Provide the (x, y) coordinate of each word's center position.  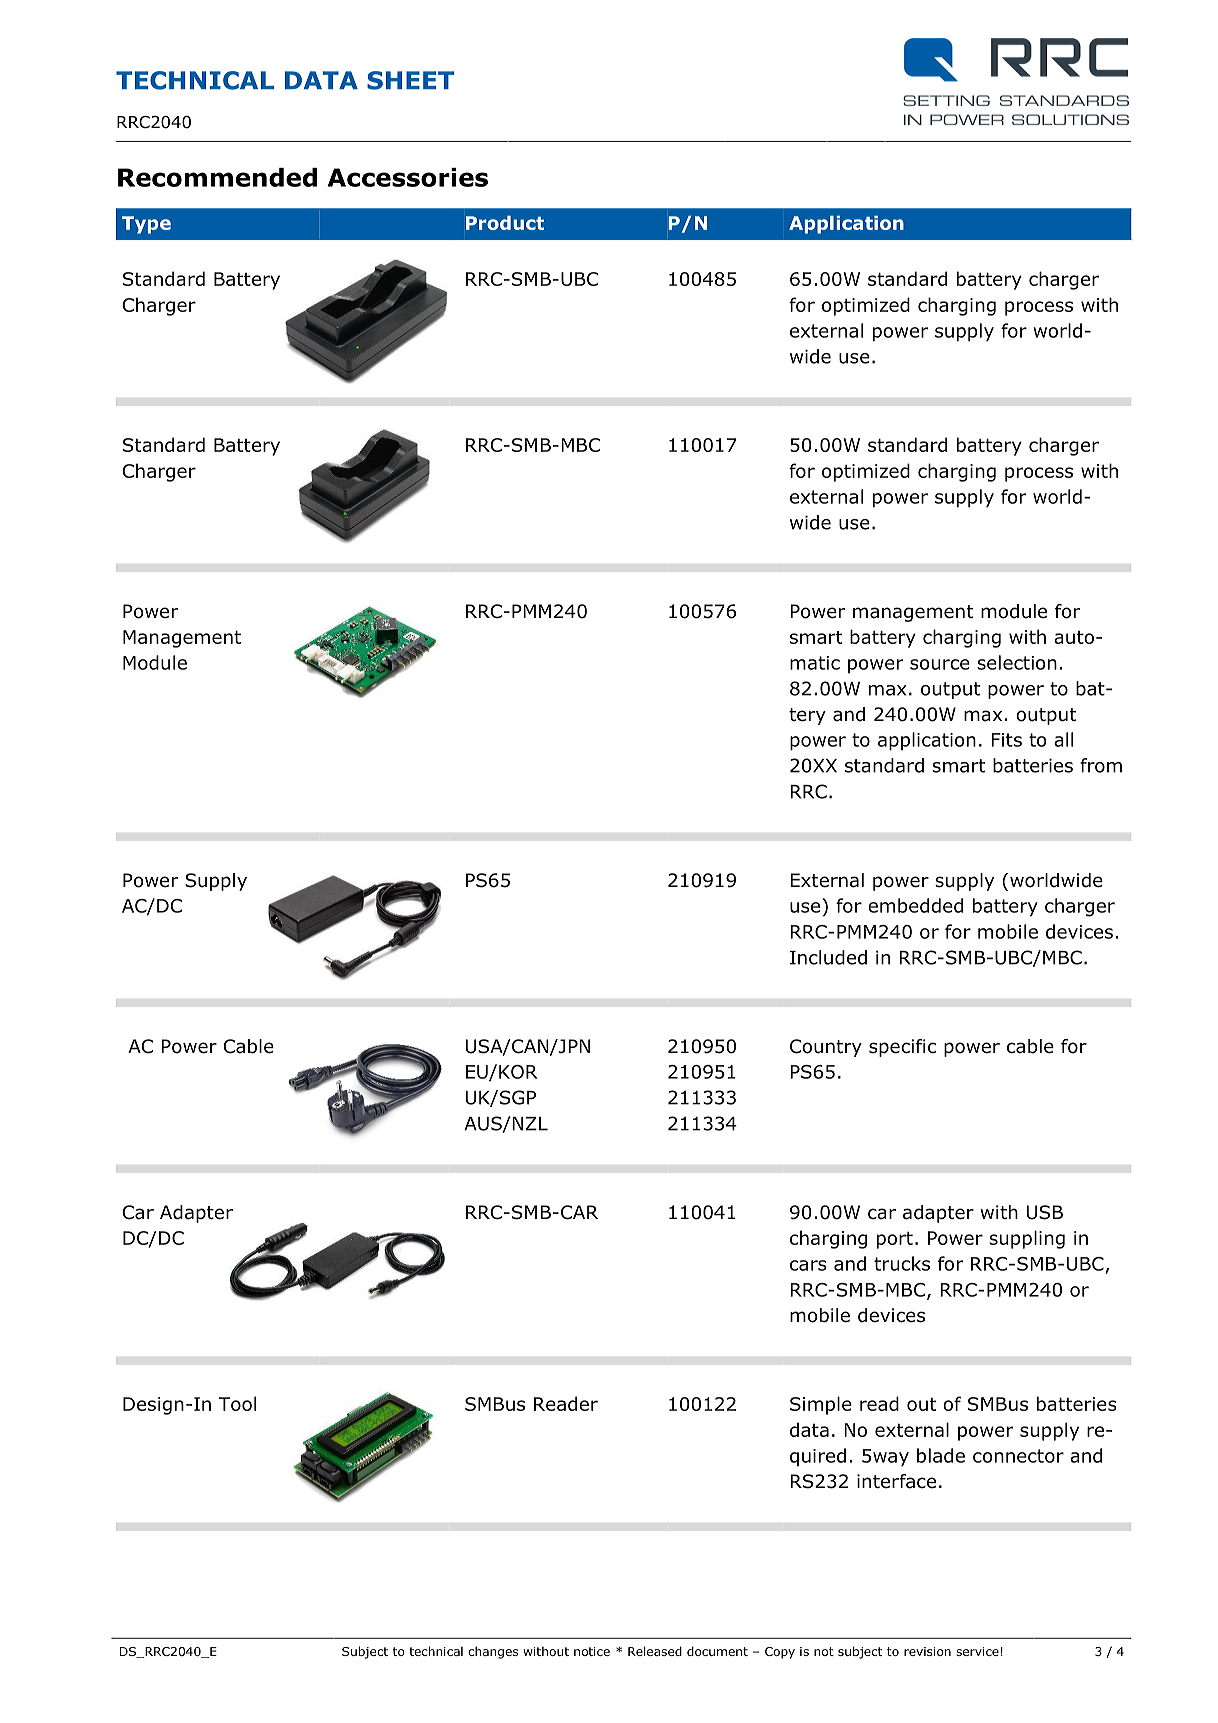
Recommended (217, 177)
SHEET (410, 80)
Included (828, 957)
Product (505, 223)
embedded (915, 905)
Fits (1006, 740)
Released (655, 1651)
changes (493, 1652)
